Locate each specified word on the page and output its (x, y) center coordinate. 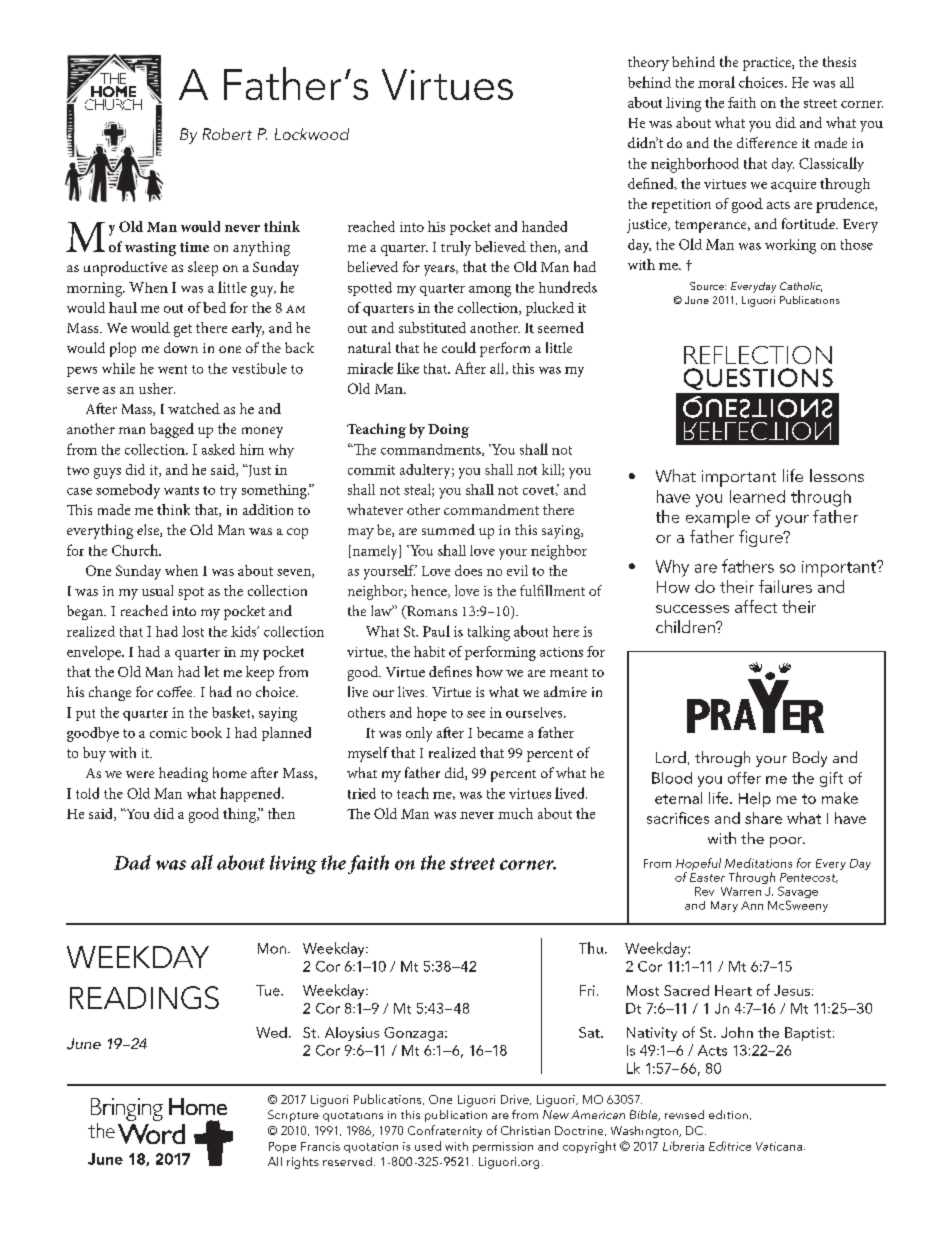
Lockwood (312, 134)
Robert (227, 134)
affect (756, 606)
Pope (282, 1147)
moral (716, 82)
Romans (431, 612)
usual (157, 590)
